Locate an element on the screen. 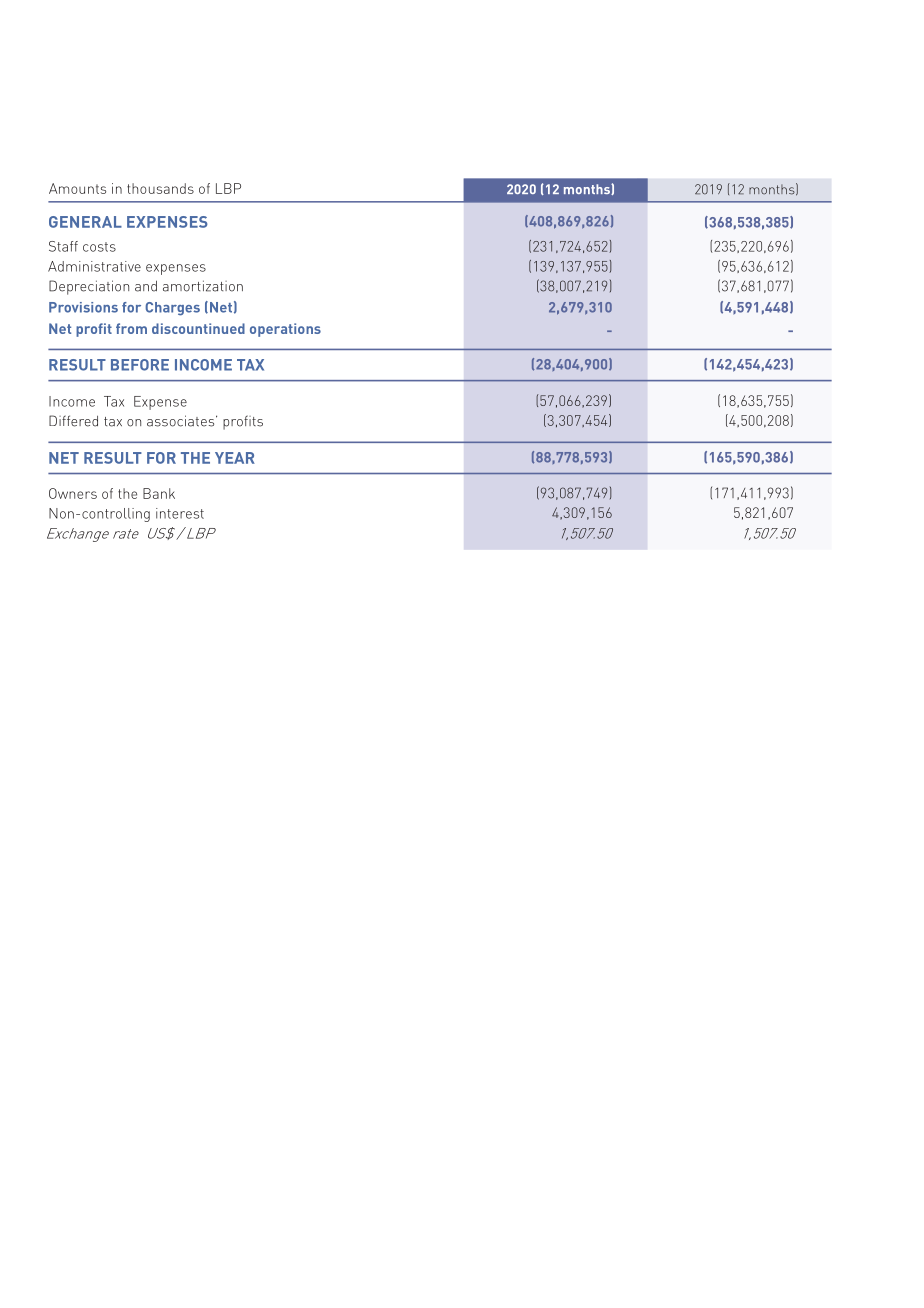 The image size is (924, 1308). thousands is located at coordinates (160, 188).
